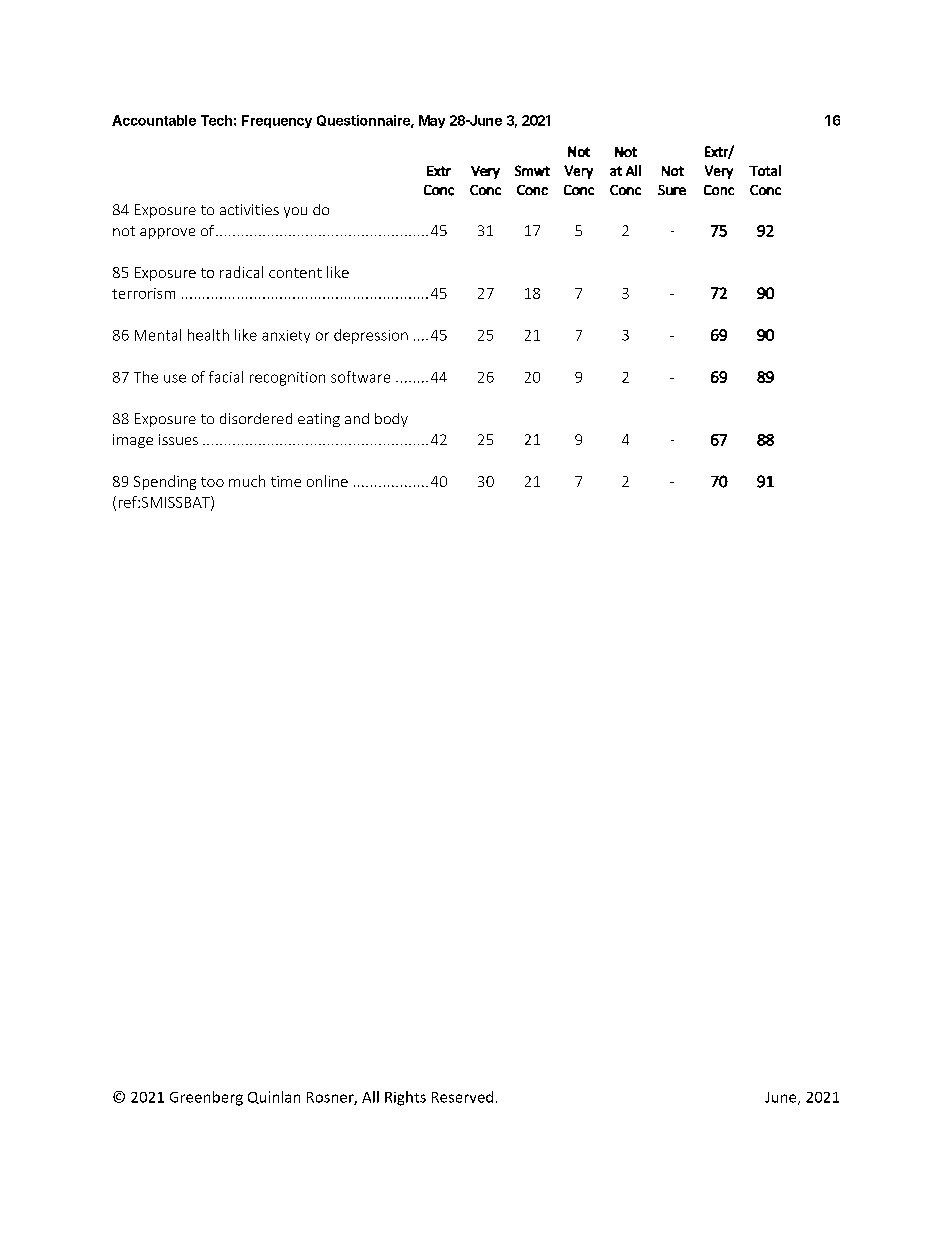 This page has height=1233, width=952. What do you see at coordinates (391, 420) in the page?
I see `body` at bounding box center [391, 420].
